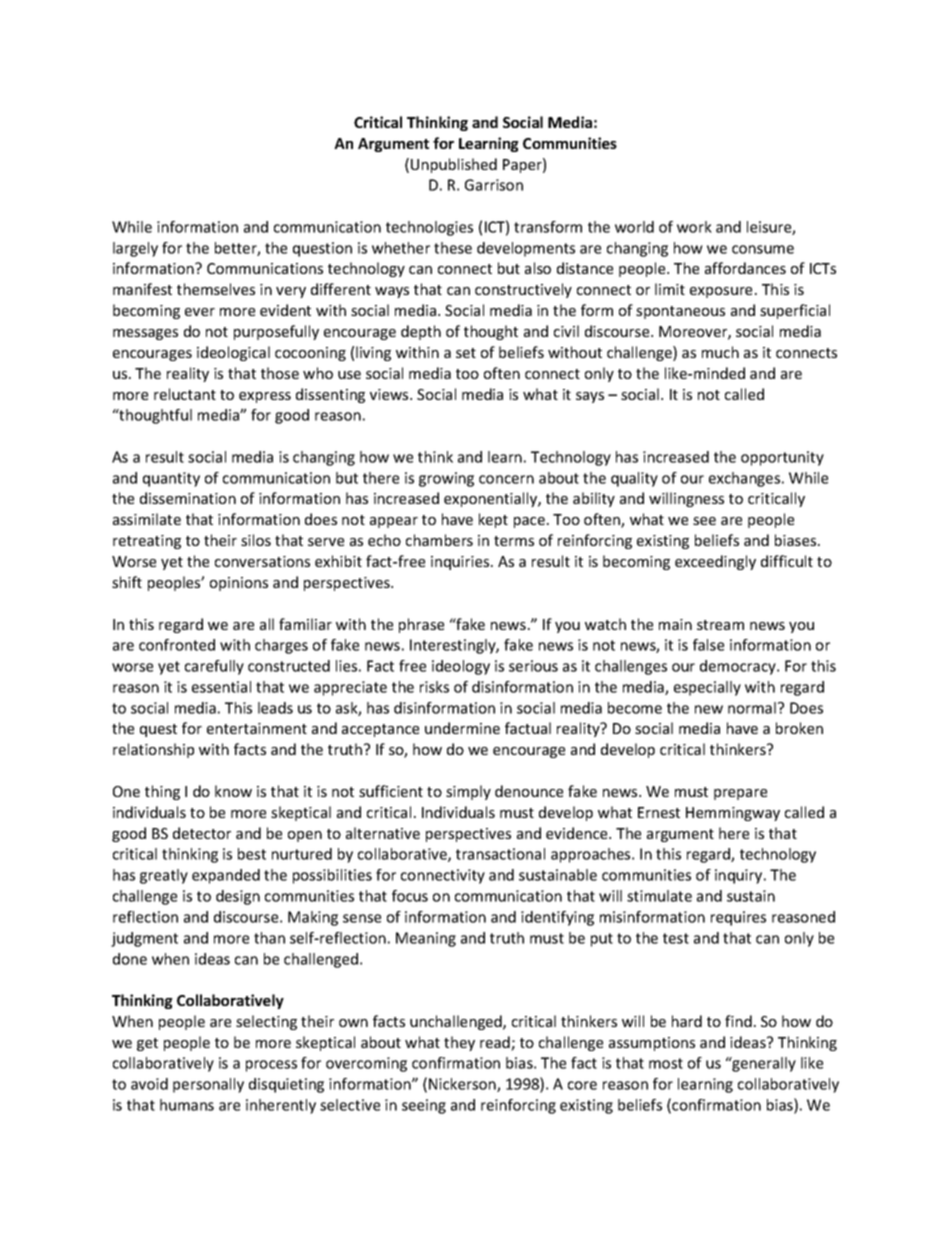  What do you see at coordinates (740, 794) in the screenshot?
I see `prepare` at bounding box center [740, 794].
